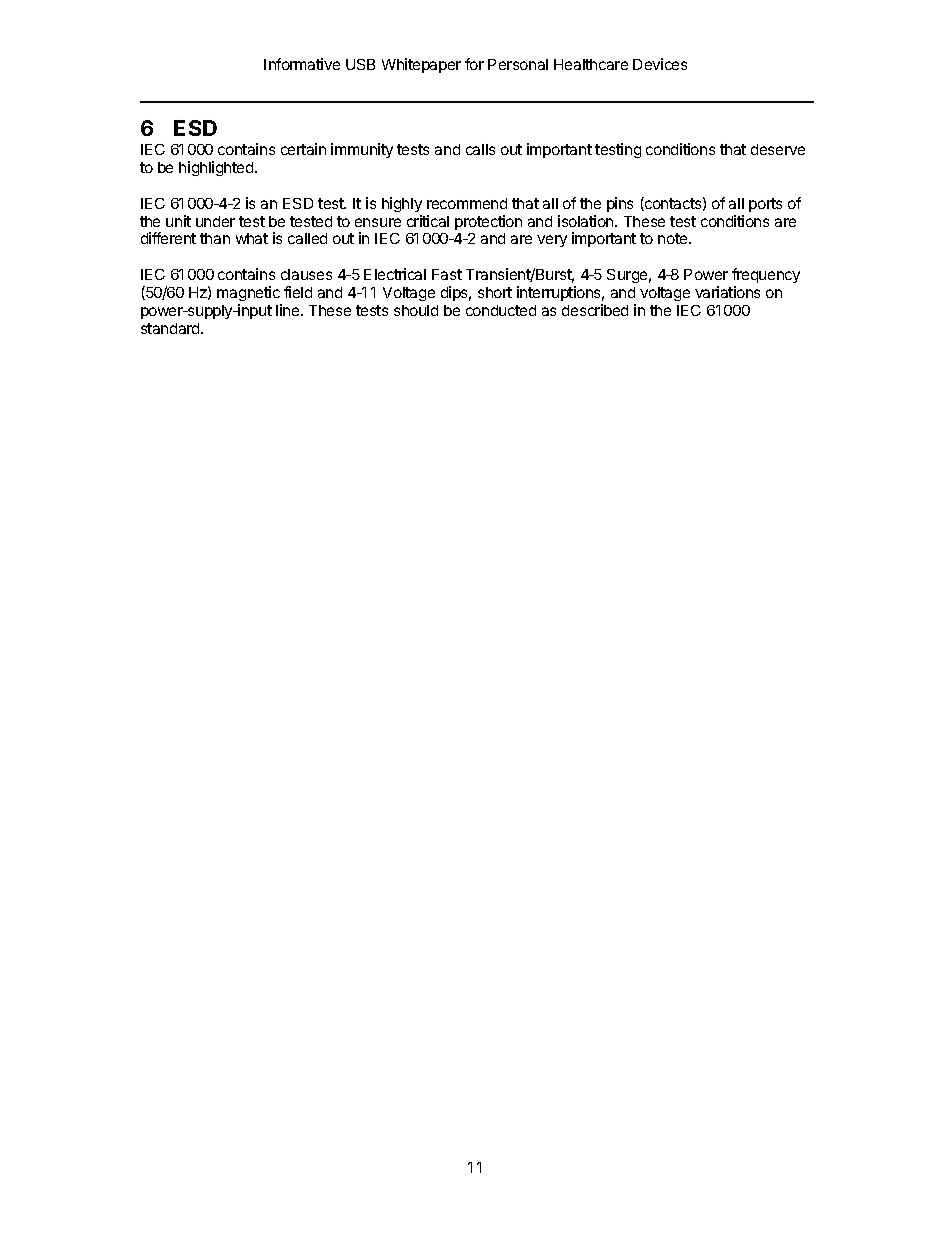 This image has width=952, height=1233. I want to click on ports, so click(765, 205).
